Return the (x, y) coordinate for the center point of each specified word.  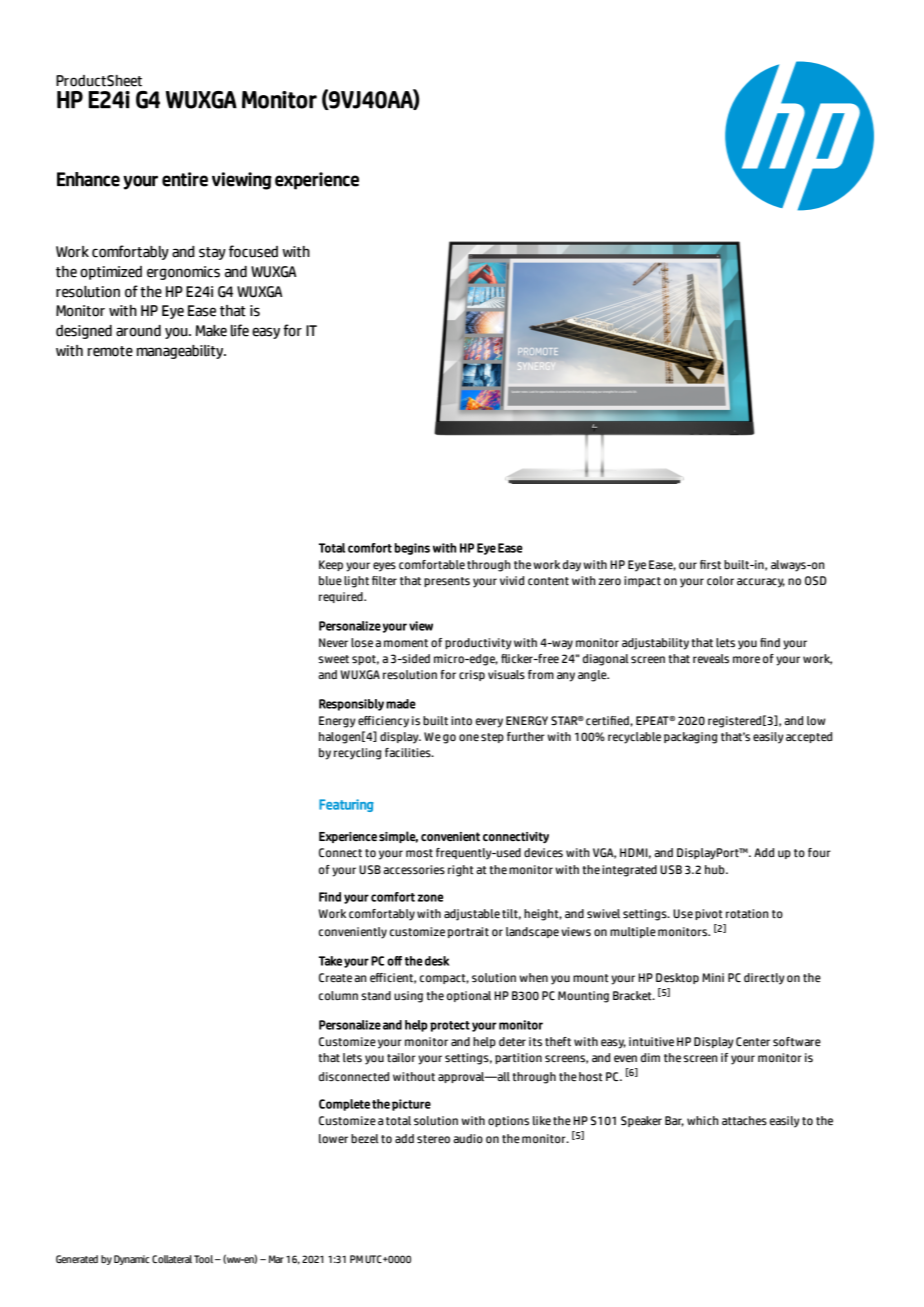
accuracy (761, 583)
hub (716, 869)
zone (430, 898)
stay (212, 253)
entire (185, 179)
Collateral (172, 1259)
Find (330, 897)
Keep (331, 565)
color (720, 580)
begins (412, 549)
